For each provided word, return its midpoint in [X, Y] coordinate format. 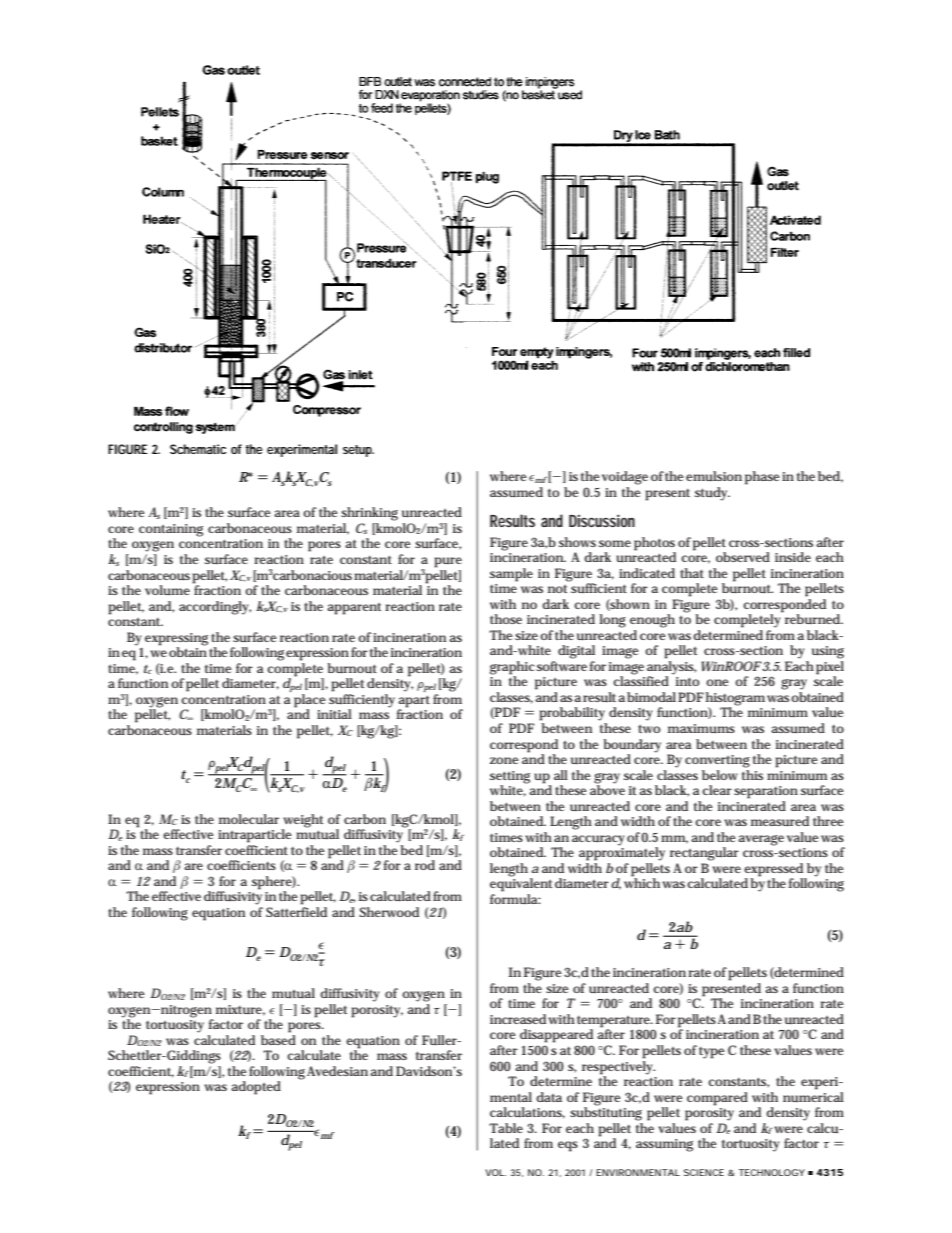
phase [762, 478]
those [506, 619]
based [278, 1040]
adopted [256, 1088]
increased [518, 1019]
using [828, 652]
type [712, 1053]
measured [780, 821]
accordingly [215, 608]
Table [506, 1128]
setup [358, 451]
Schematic [198, 449]
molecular [249, 819]
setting [510, 777]
